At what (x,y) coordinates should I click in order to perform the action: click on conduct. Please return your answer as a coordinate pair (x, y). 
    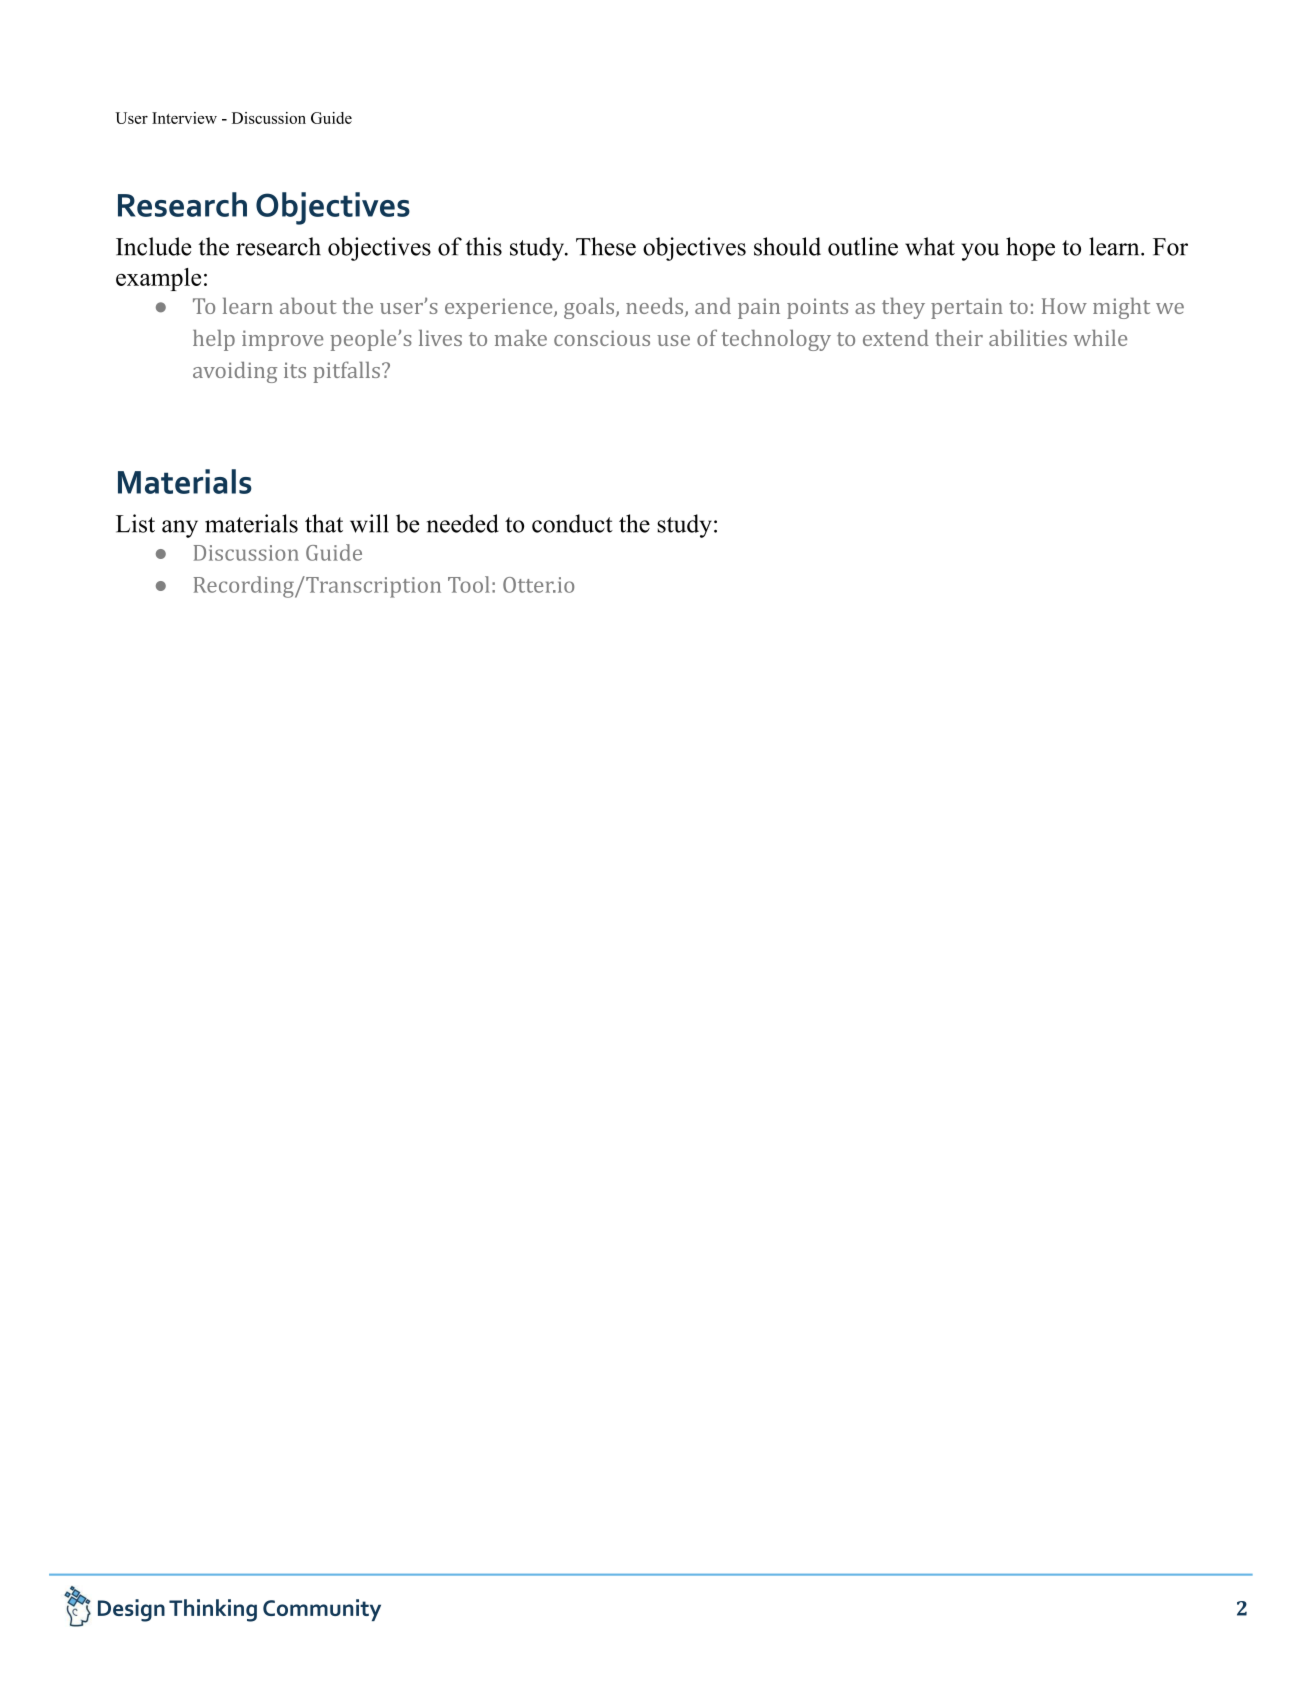
    Looking at the image, I should click on (572, 523).
